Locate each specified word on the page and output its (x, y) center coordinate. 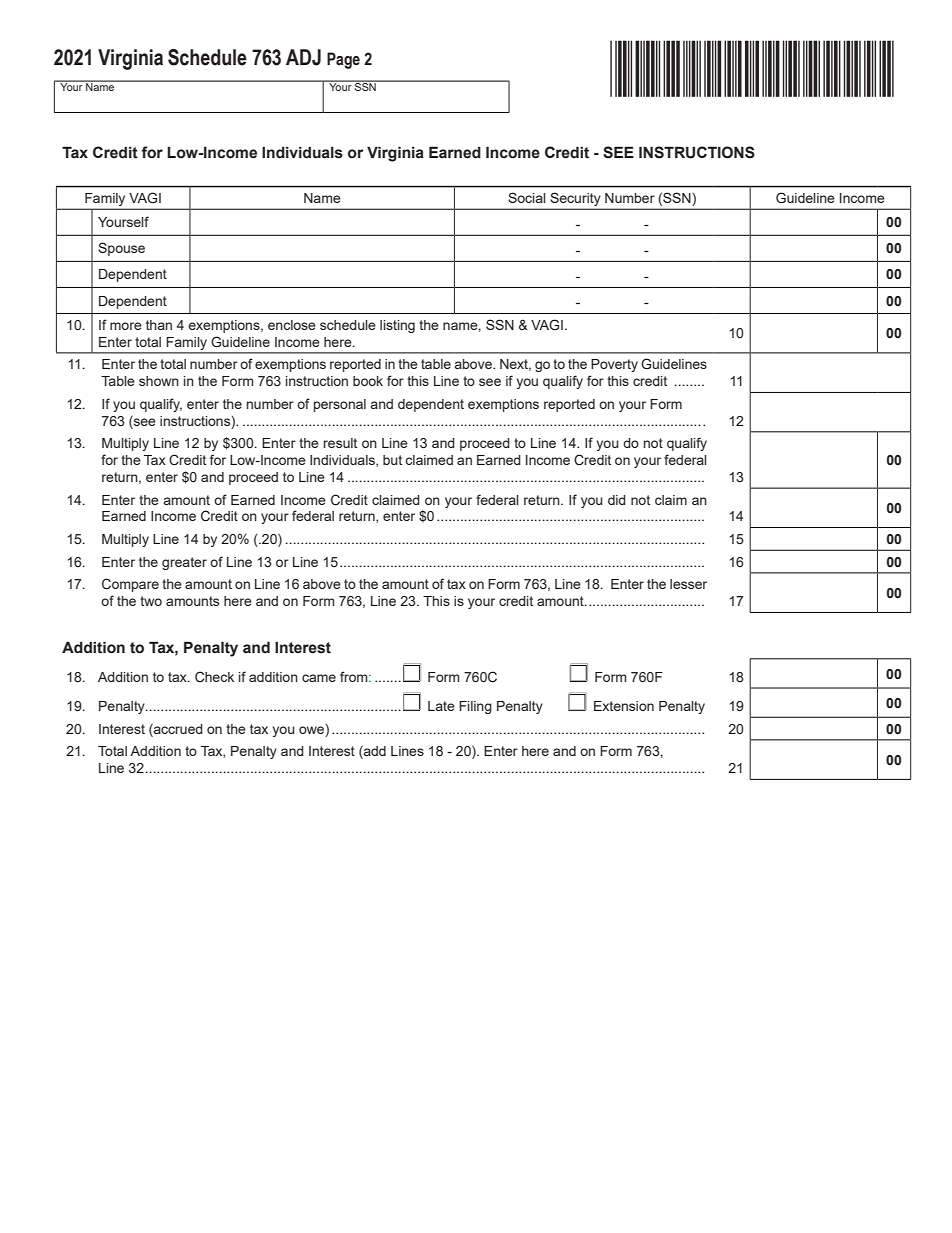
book (368, 381)
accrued (177, 728)
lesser (688, 584)
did (617, 500)
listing (397, 326)
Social (527, 197)
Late (441, 706)
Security (575, 199)
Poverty (614, 365)
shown (159, 381)
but (392, 460)
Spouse (121, 249)
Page (343, 60)
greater (184, 563)
